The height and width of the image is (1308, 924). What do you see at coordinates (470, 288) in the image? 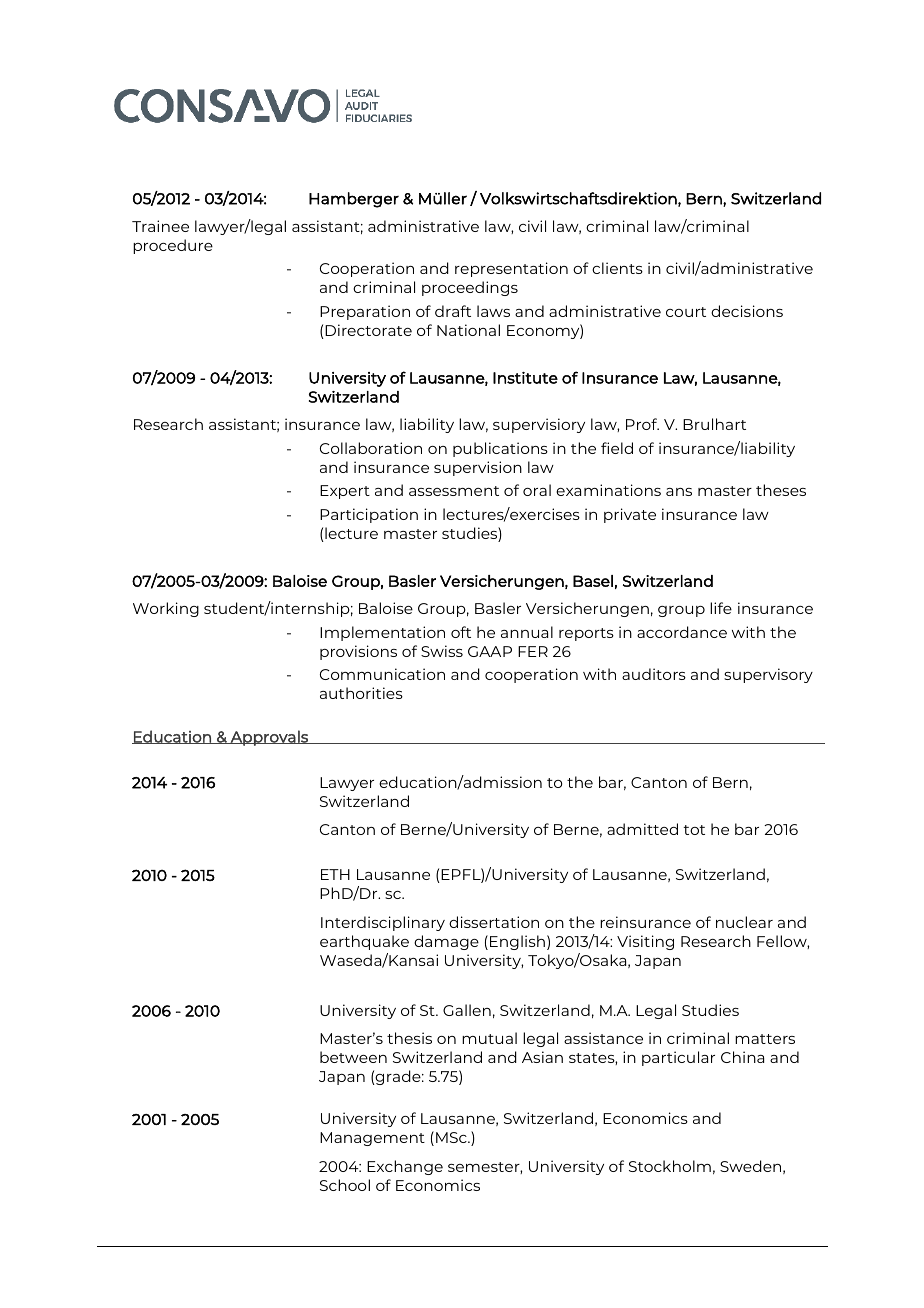
I see `proceedings` at bounding box center [470, 288].
